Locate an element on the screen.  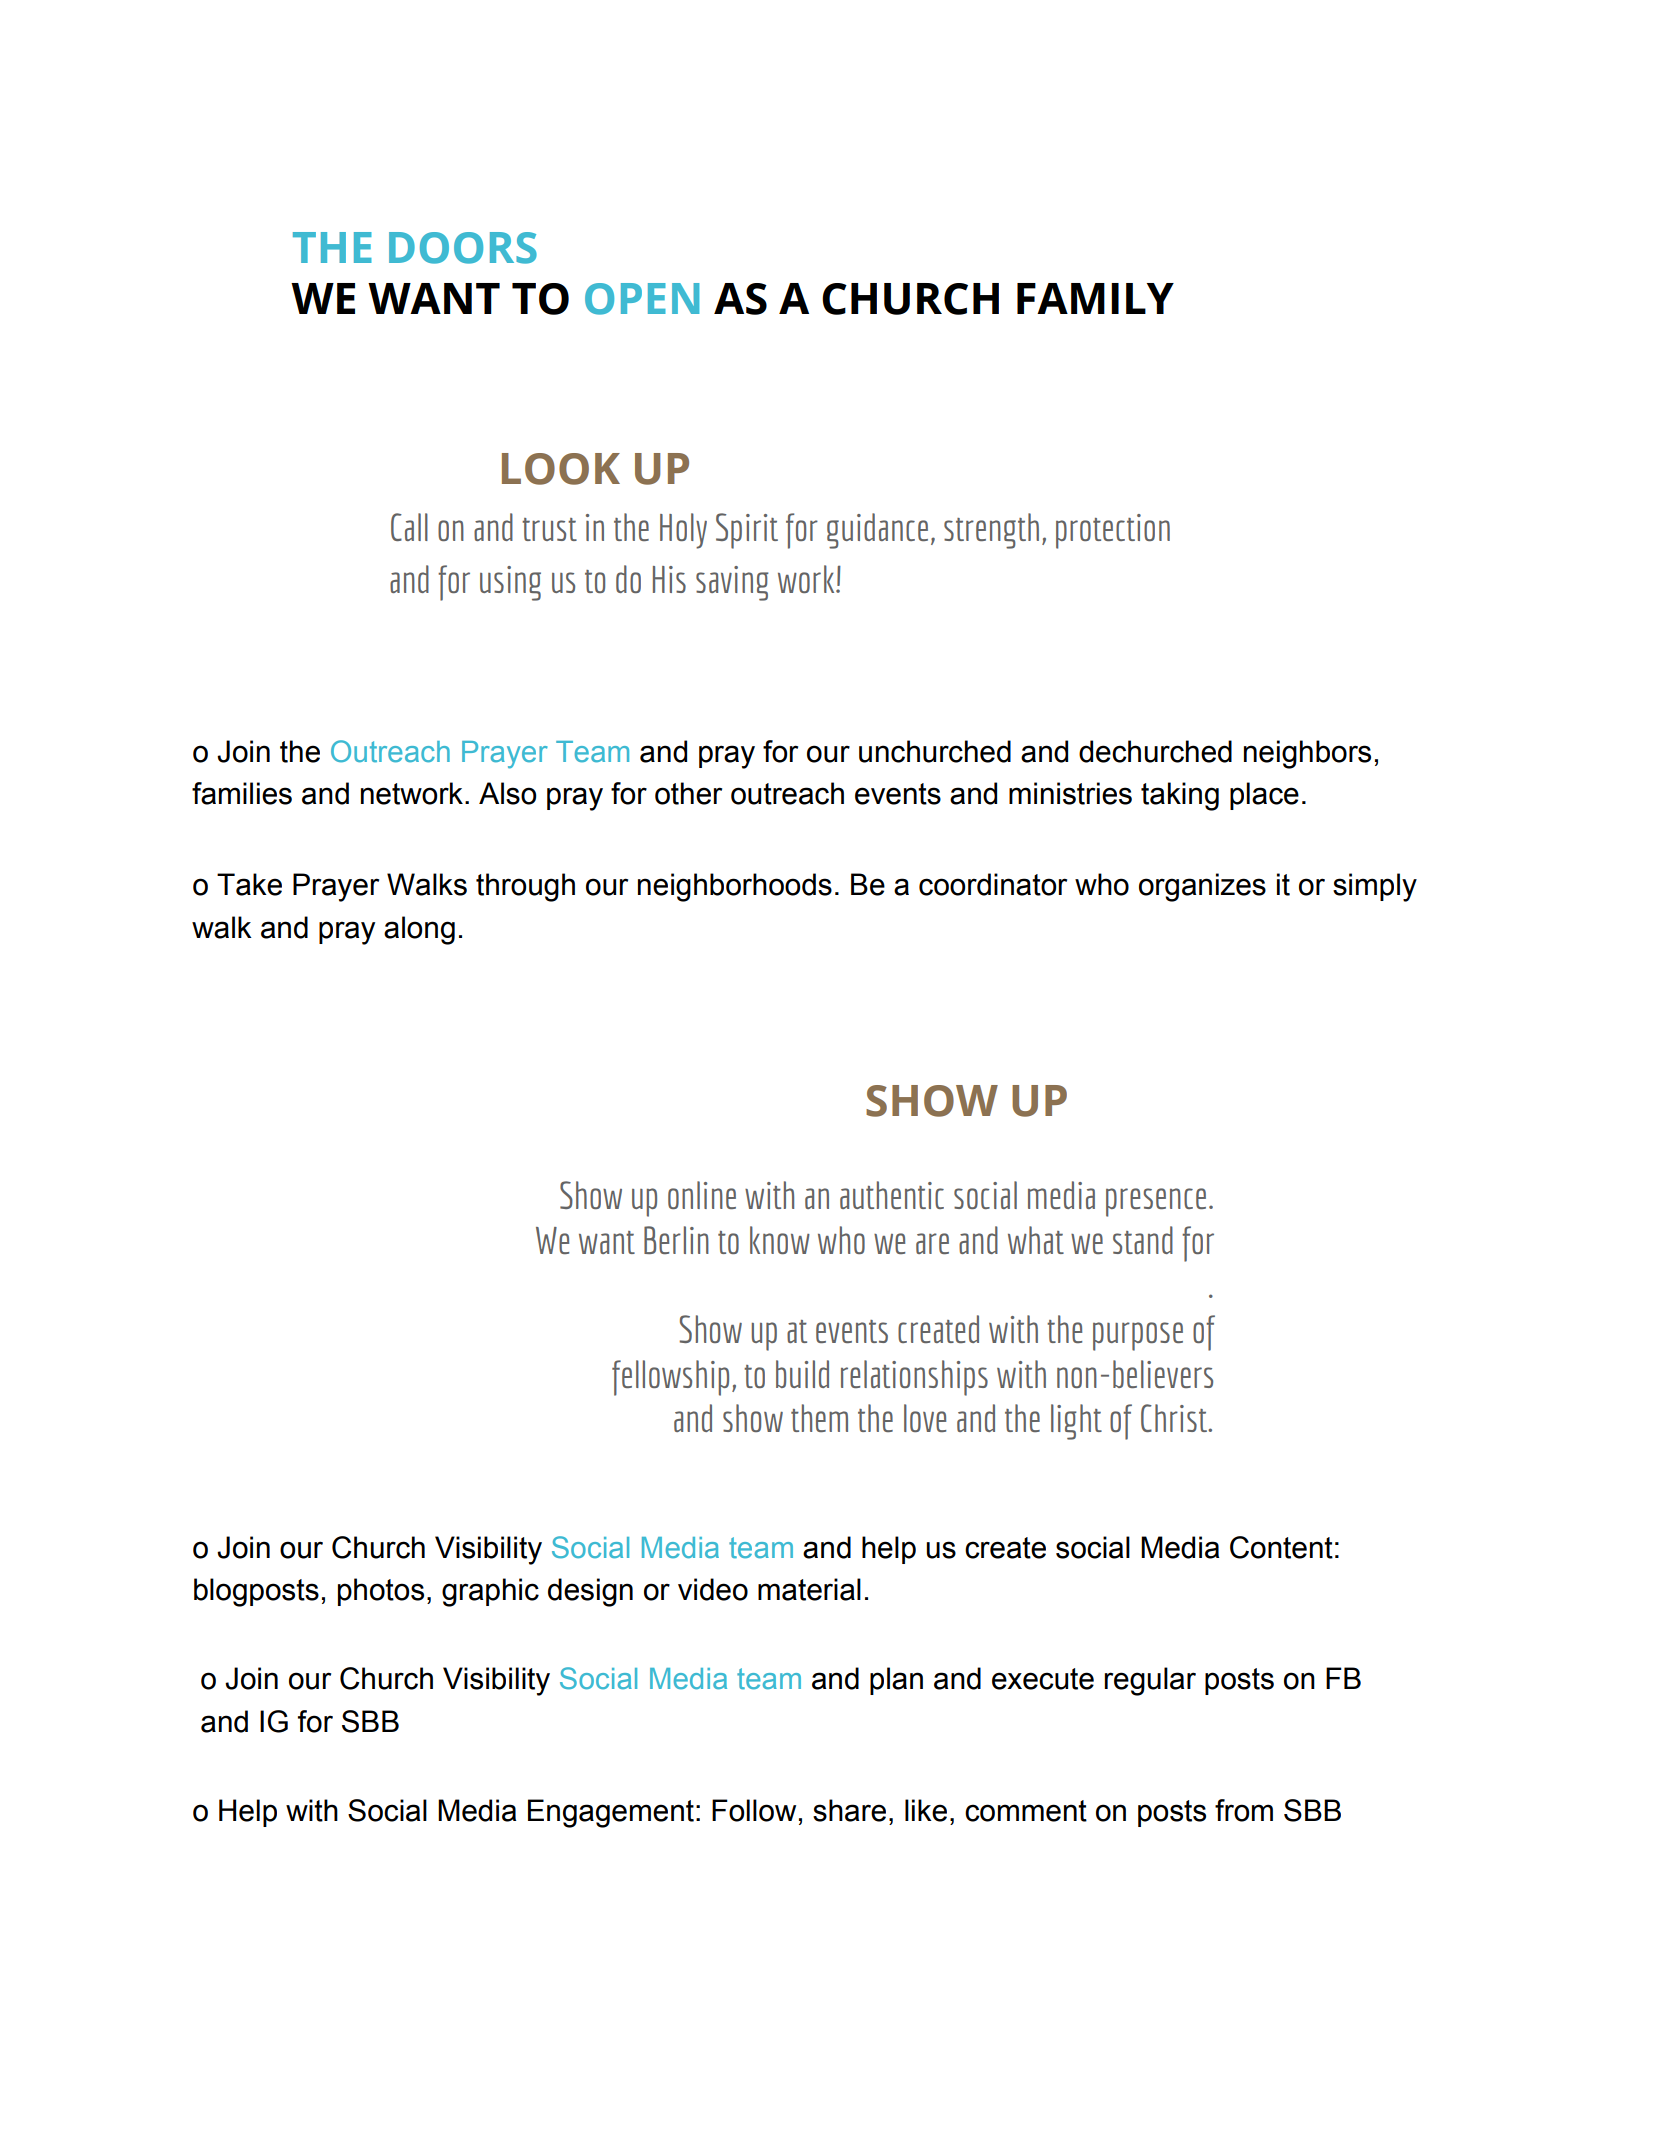
neighbors is located at coordinates (1307, 754).
